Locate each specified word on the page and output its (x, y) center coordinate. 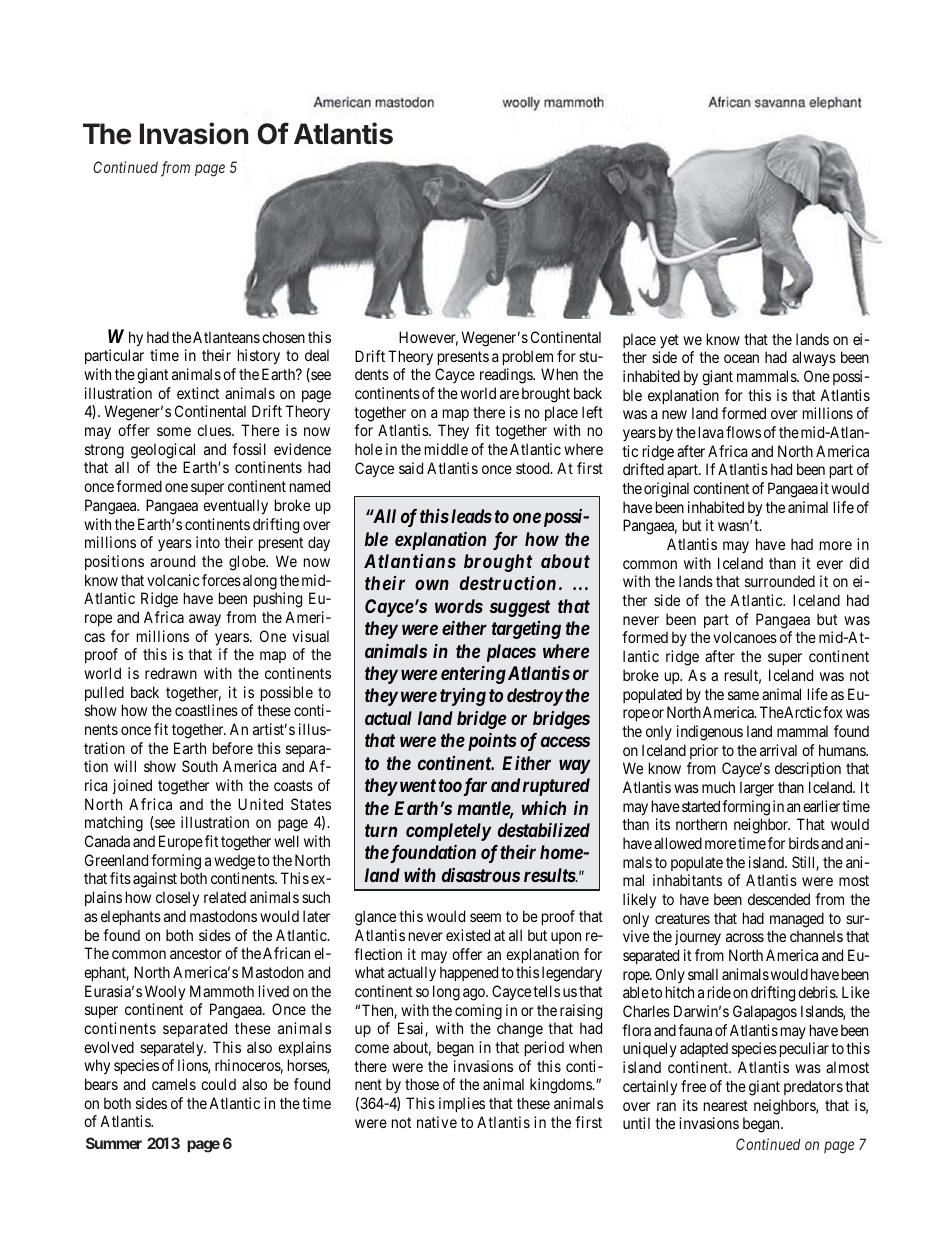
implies (462, 1104)
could (218, 1084)
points (490, 742)
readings (507, 376)
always (814, 358)
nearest (726, 1105)
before (233, 748)
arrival (778, 750)
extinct (198, 393)
